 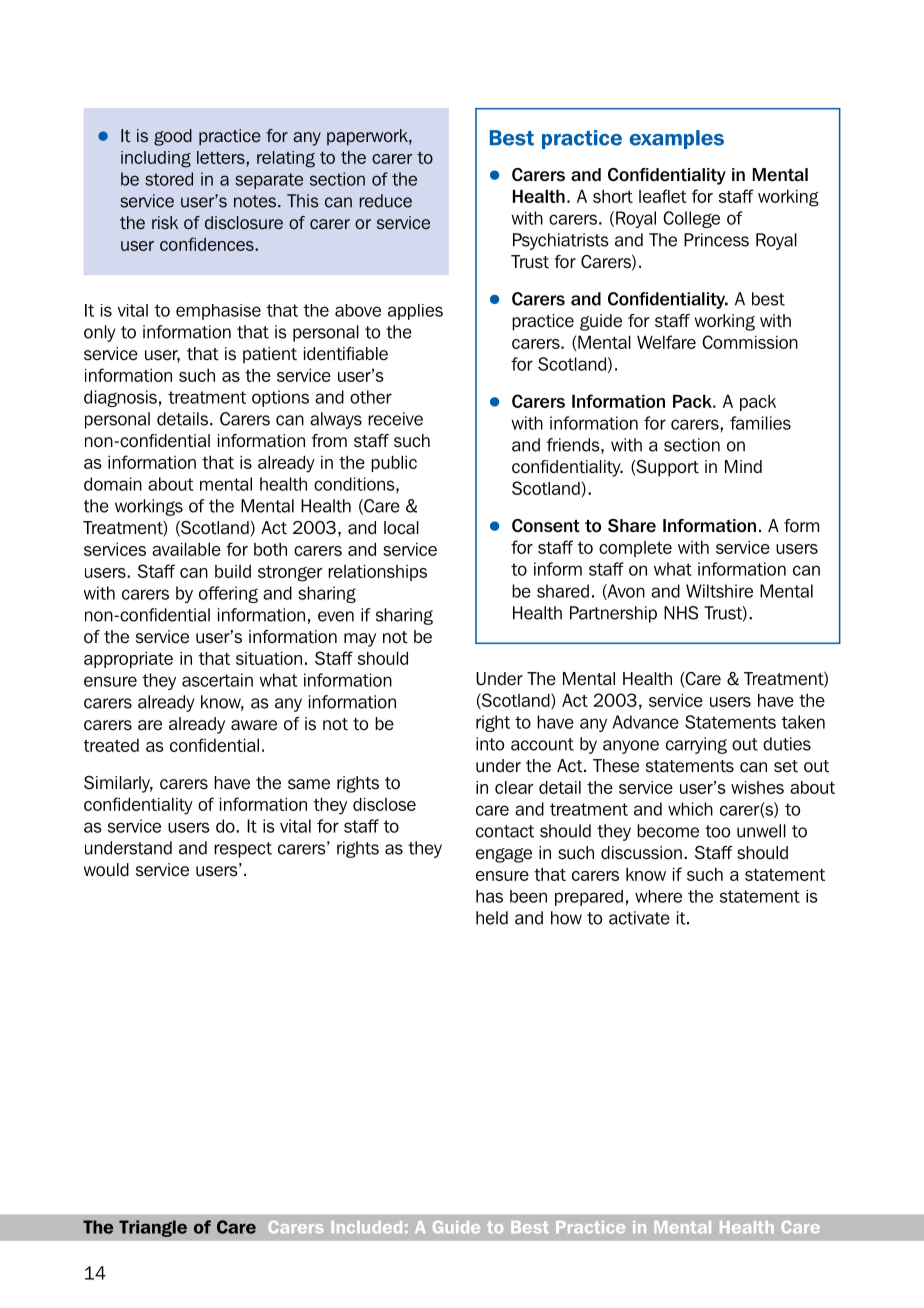 What do you see at coordinates (386, 201) in the screenshot?
I see `reduce` at bounding box center [386, 201].
